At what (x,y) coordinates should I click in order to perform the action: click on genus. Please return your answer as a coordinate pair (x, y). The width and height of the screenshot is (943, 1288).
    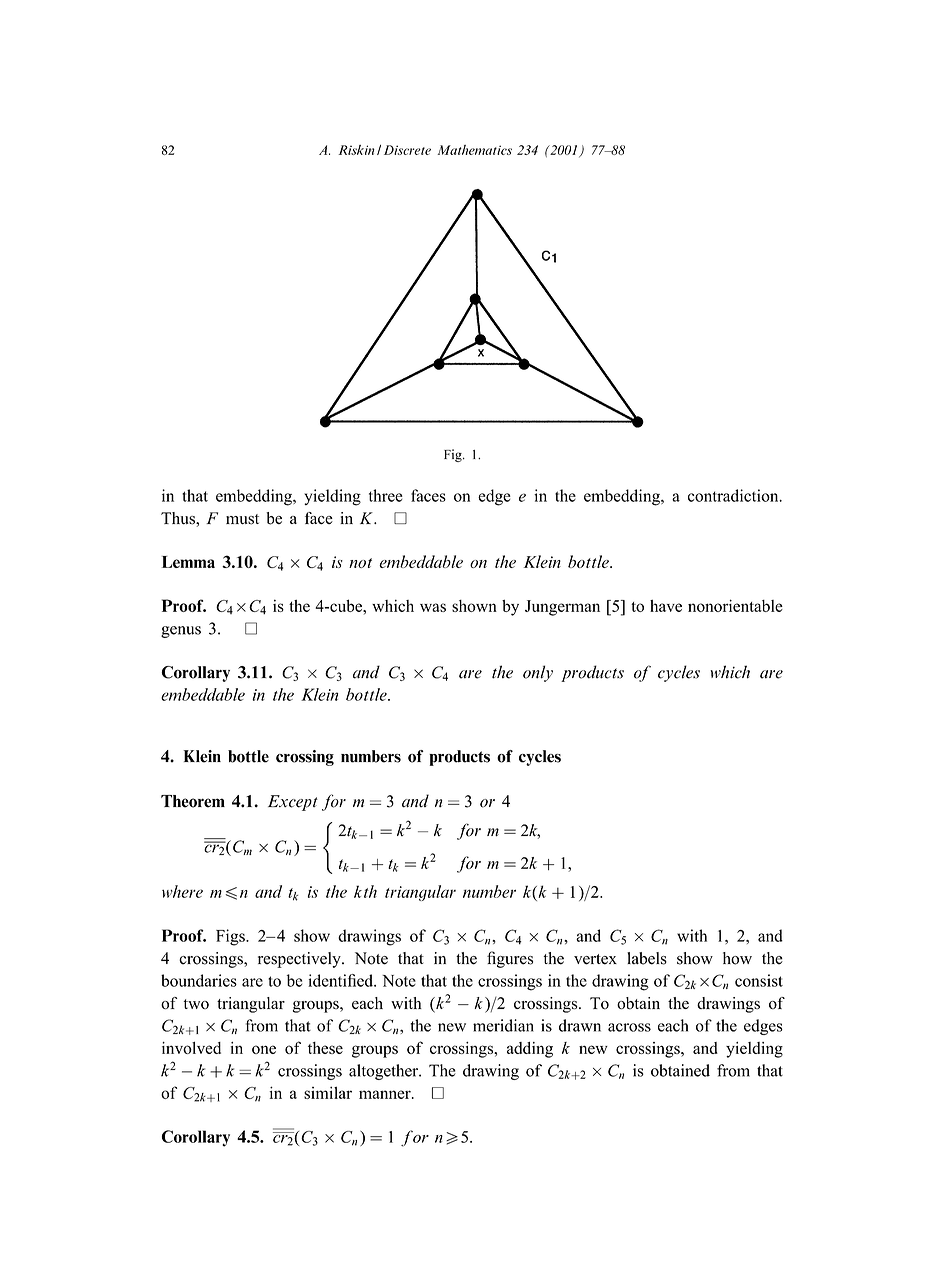
    Looking at the image, I should click on (181, 632).
